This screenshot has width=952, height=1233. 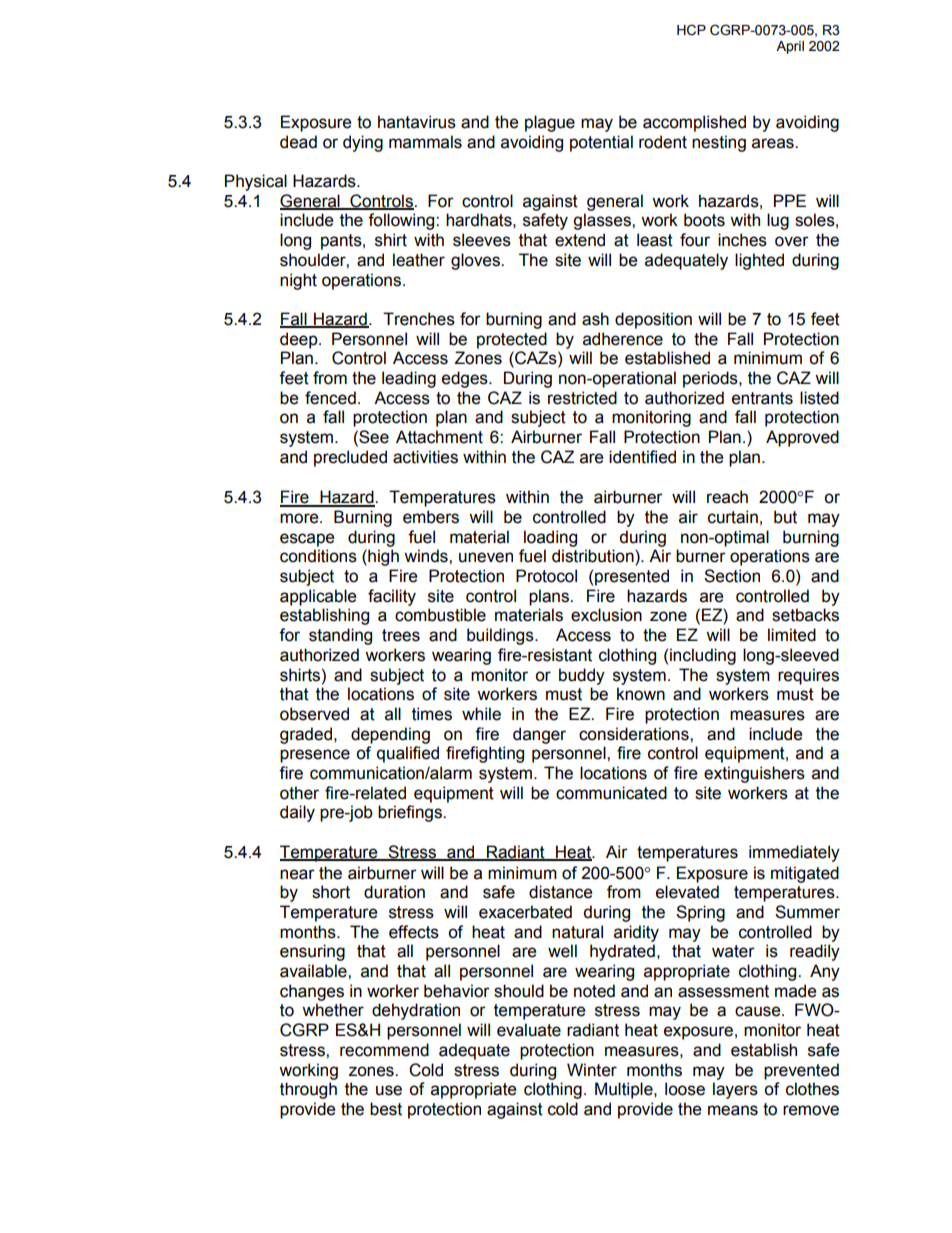 What do you see at coordinates (790, 47) in the screenshot?
I see `April` at bounding box center [790, 47].
